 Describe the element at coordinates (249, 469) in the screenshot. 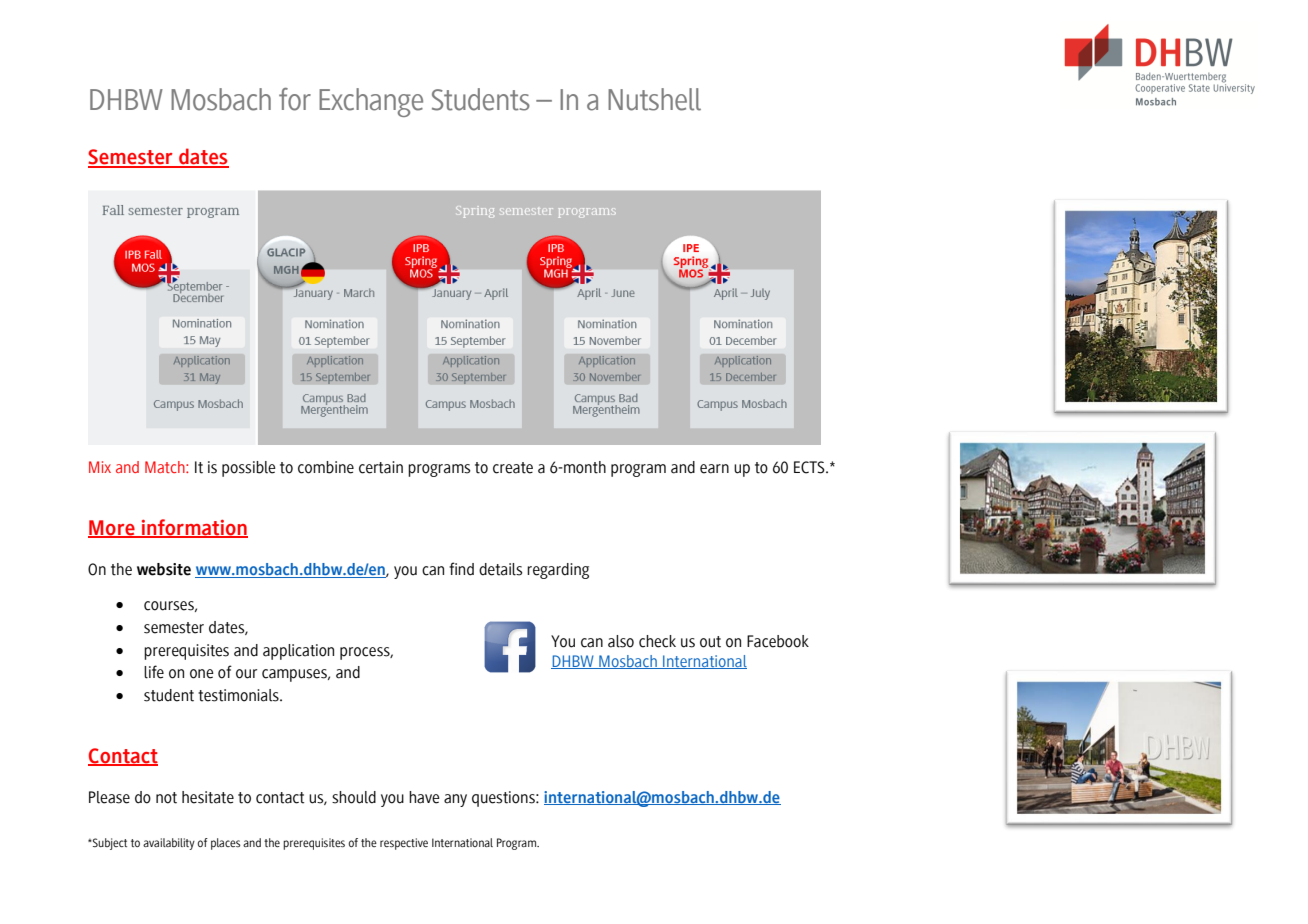

I see `possible` at that location.
